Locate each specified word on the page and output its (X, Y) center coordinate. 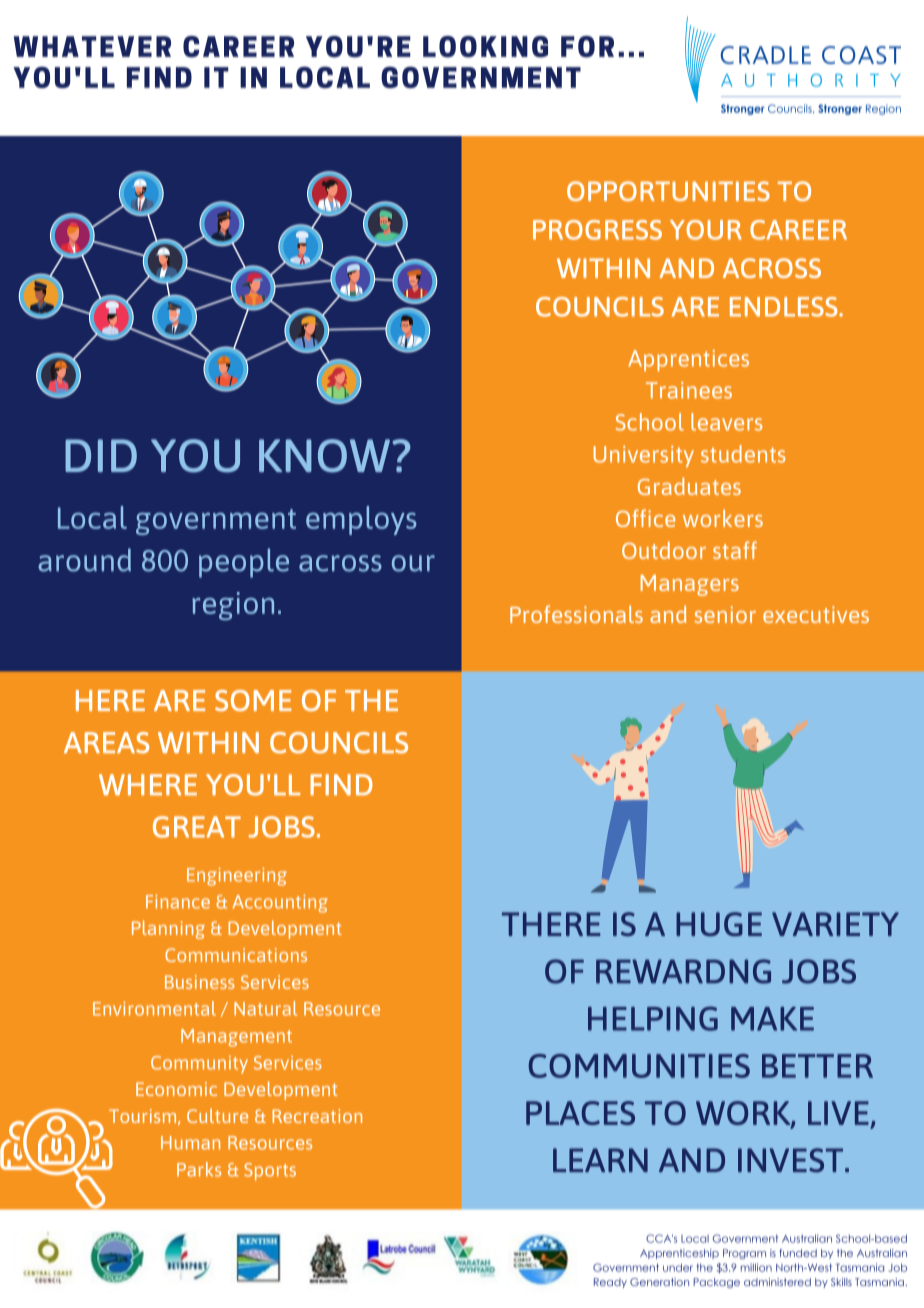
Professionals (576, 614)
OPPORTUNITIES (668, 191)
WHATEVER (92, 46)
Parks (199, 1169)
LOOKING (485, 47)
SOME (253, 700)
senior (725, 614)
